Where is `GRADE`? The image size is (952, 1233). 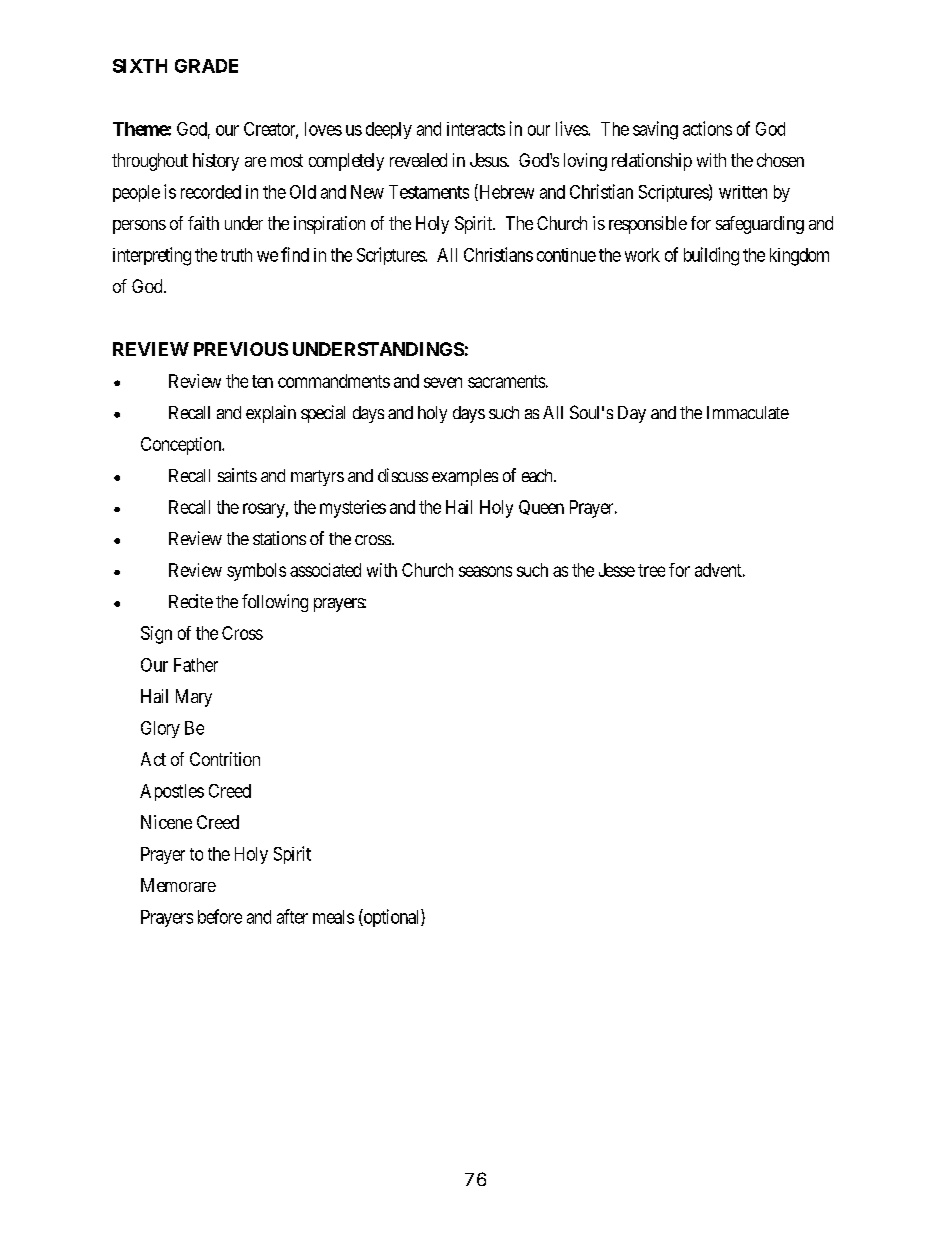 GRADE is located at coordinates (206, 66).
